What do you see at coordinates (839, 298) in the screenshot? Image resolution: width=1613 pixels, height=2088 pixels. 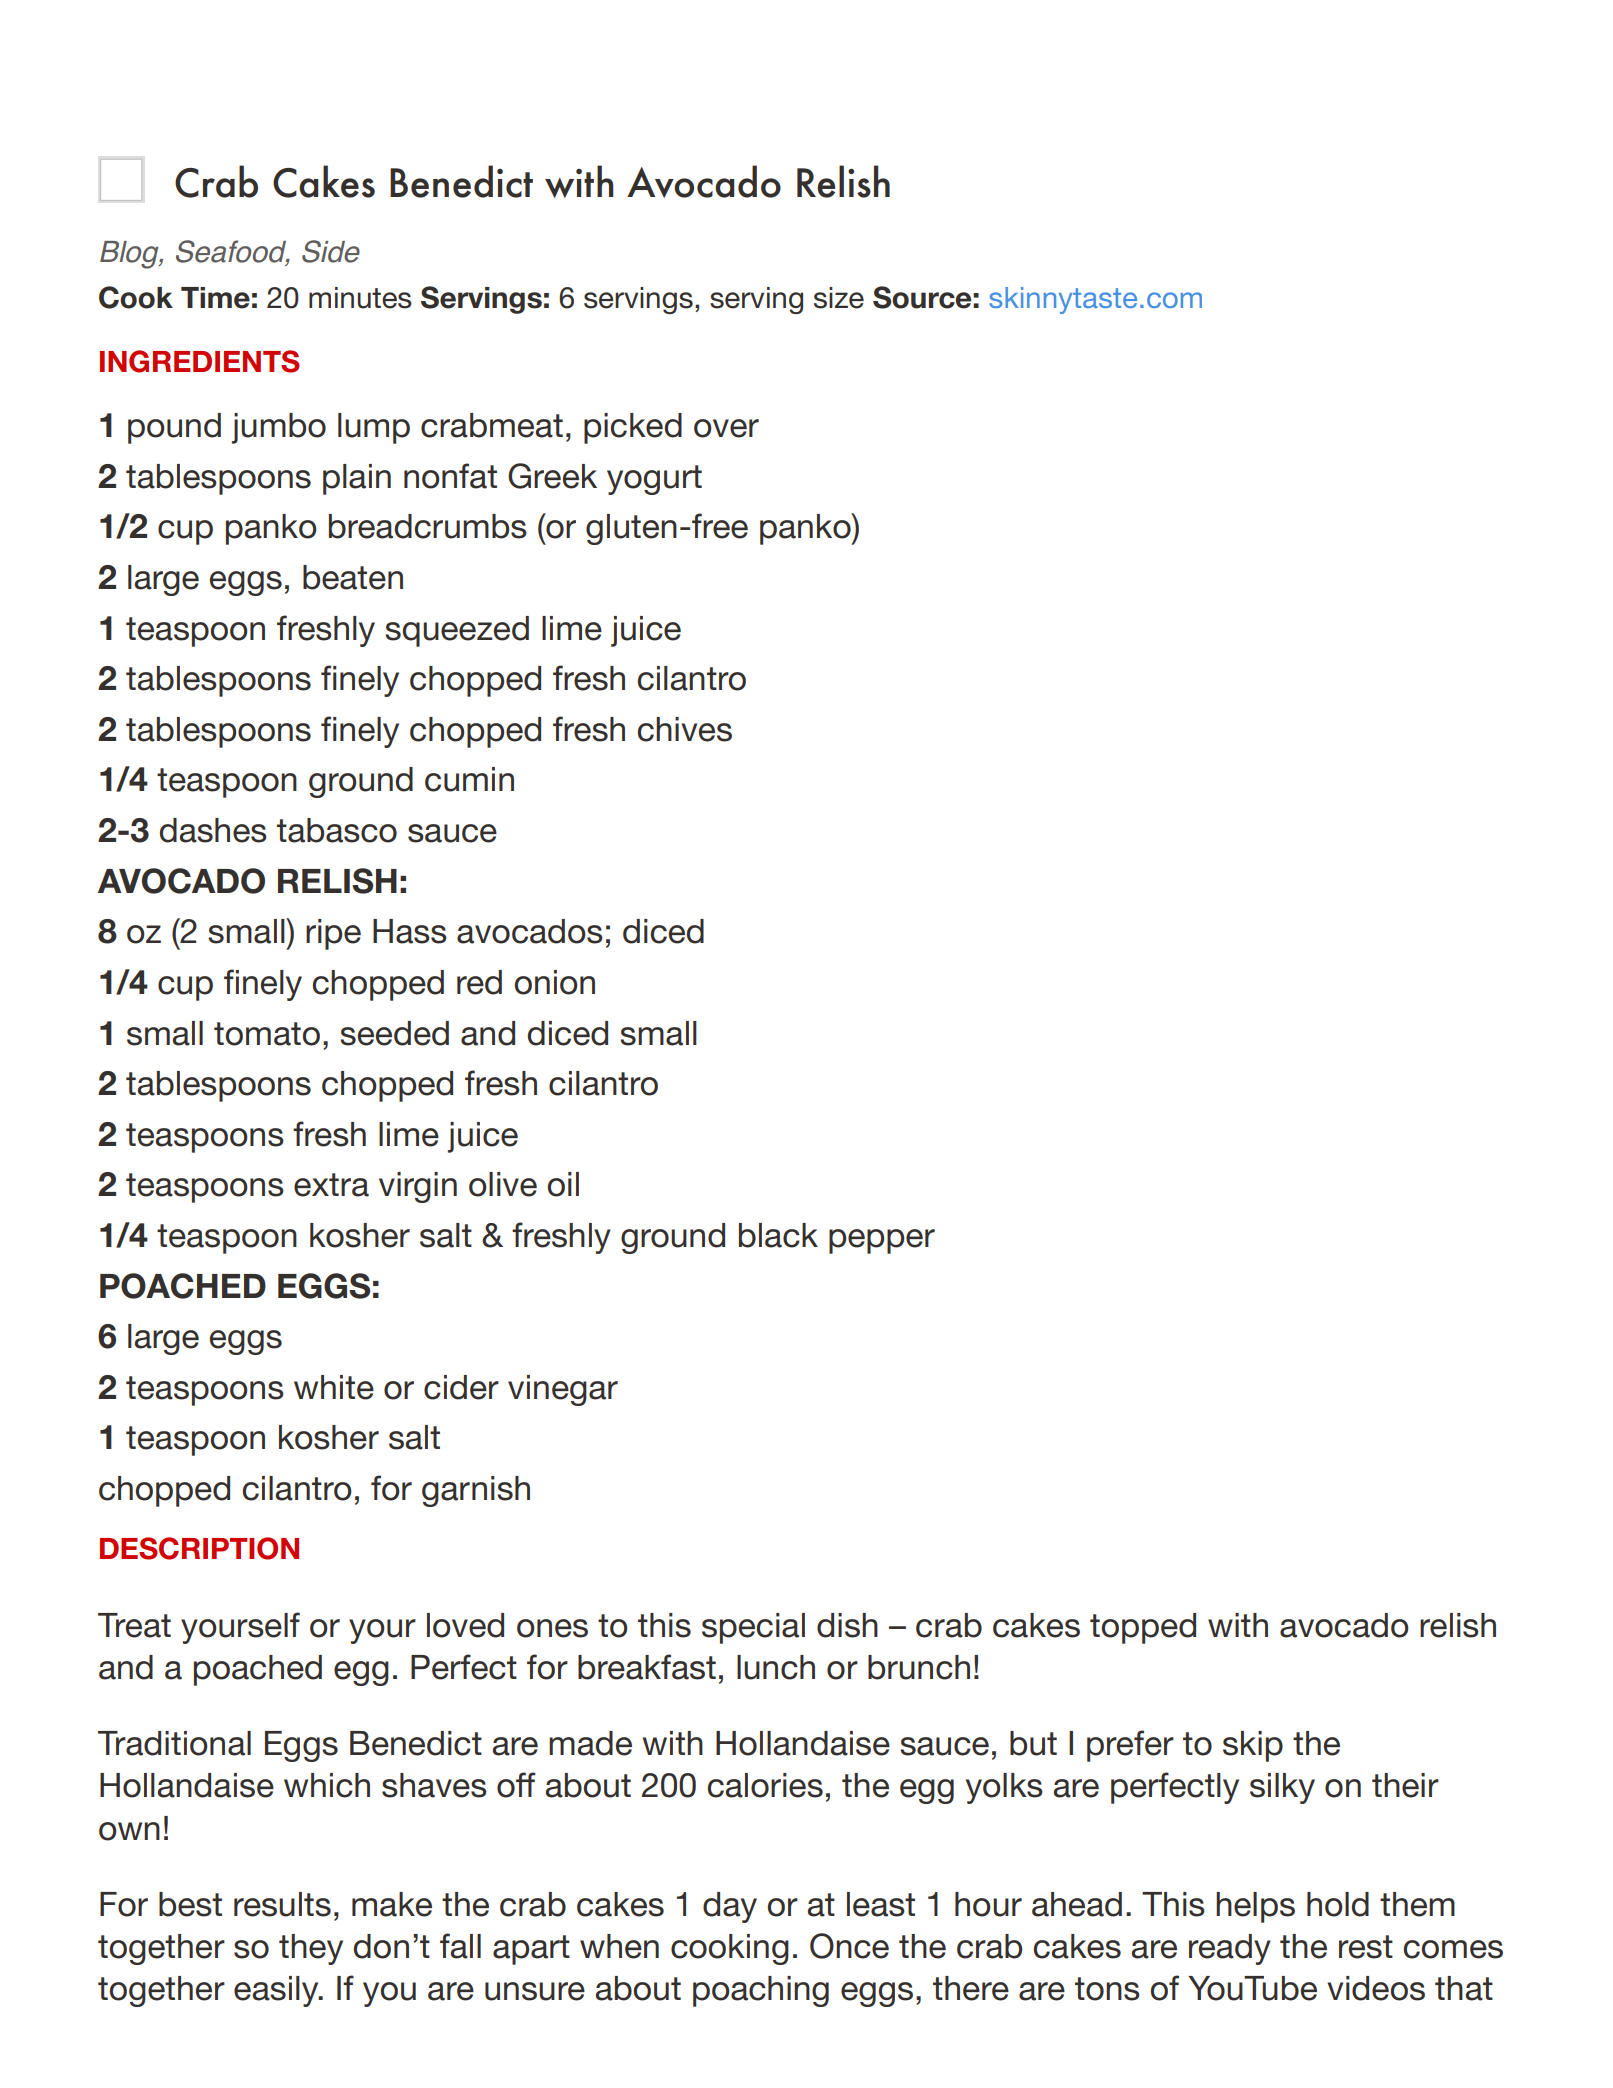 I see `size` at bounding box center [839, 298].
